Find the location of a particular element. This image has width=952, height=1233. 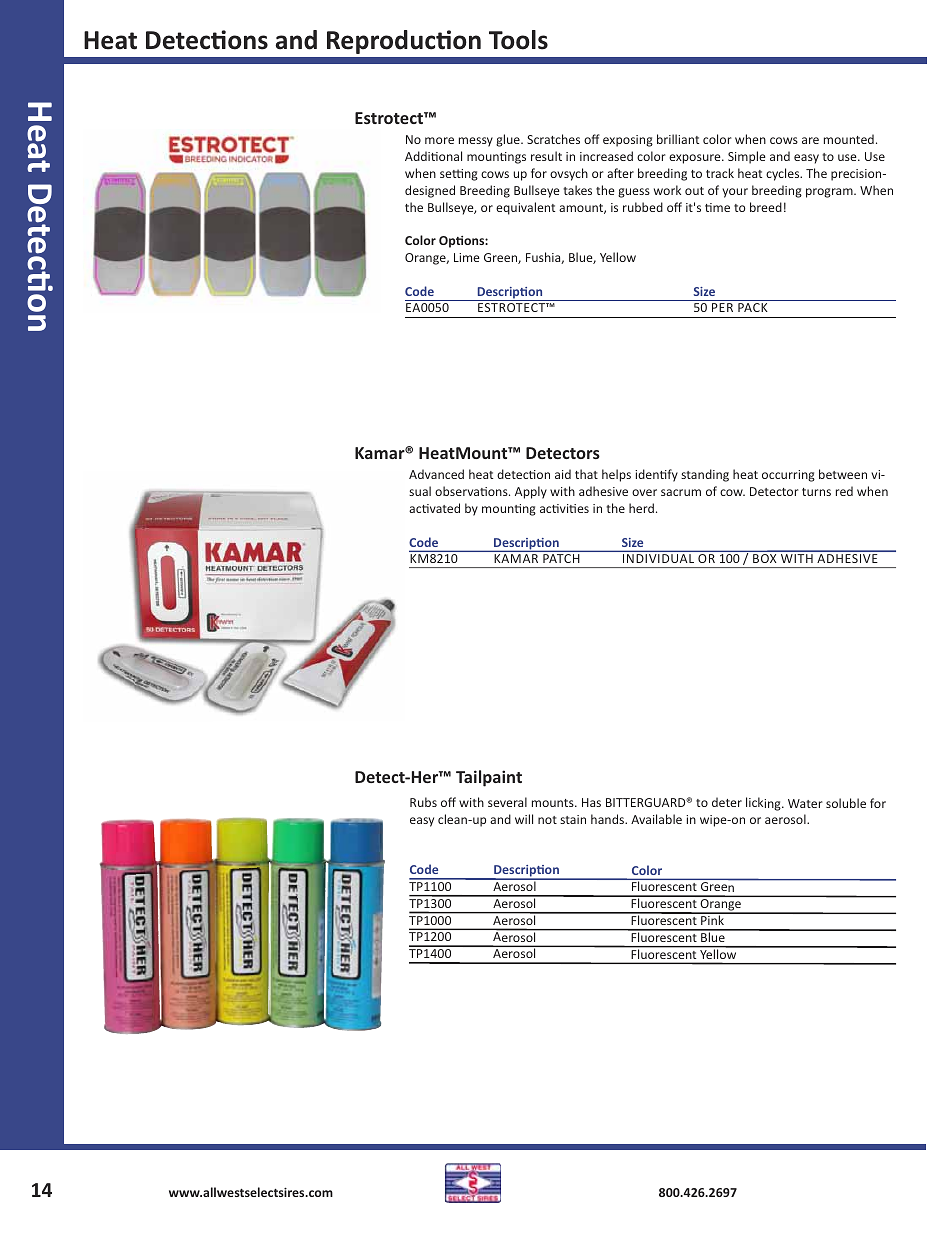

Rubs is located at coordinates (423, 802).
